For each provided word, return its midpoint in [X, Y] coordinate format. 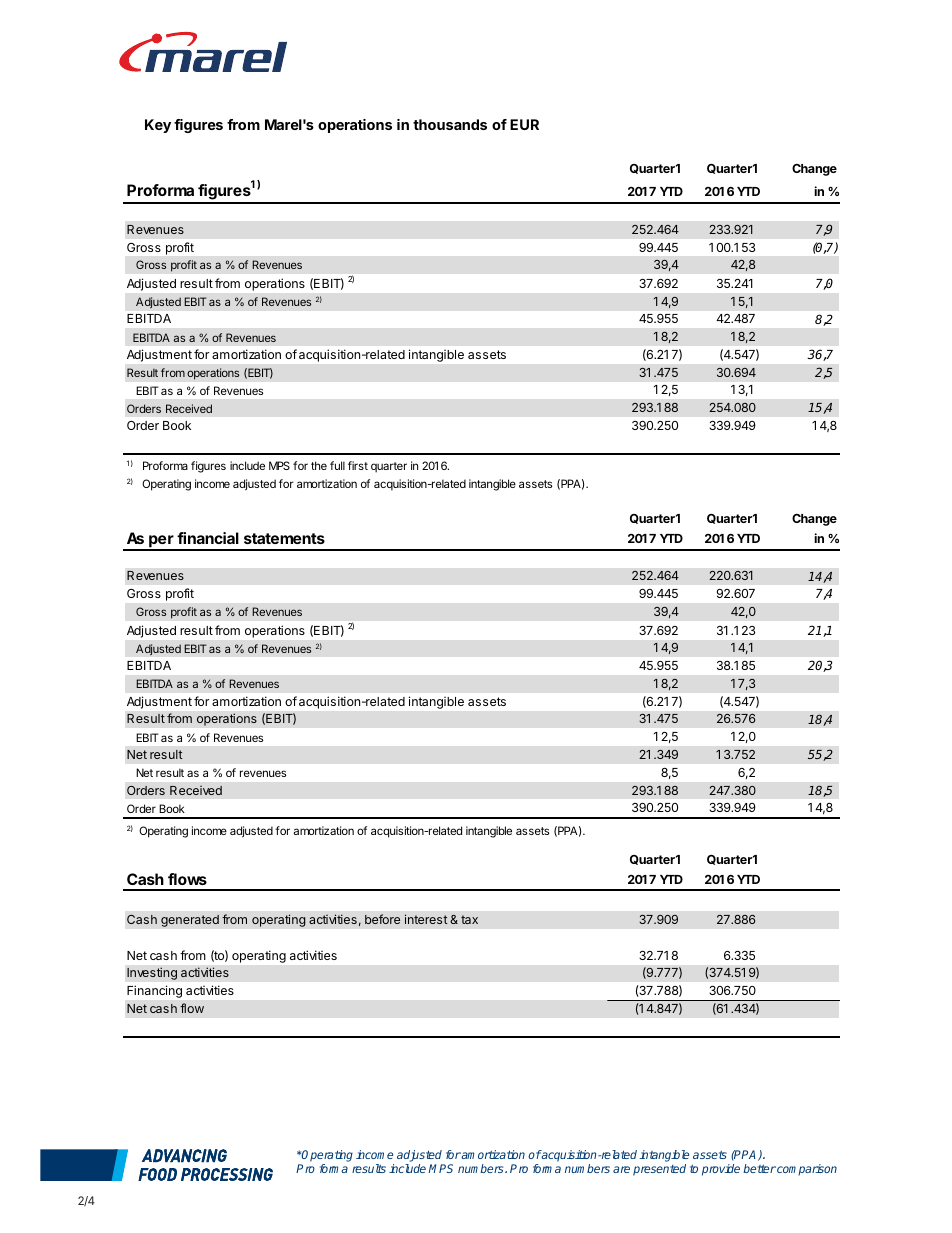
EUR [524, 124]
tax [469, 919]
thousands [450, 124]
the [319, 465]
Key [158, 126]
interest [426, 919]
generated [190, 921]
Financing [154, 991]
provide [721, 1170]
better [759, 1168]
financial [208, 538]
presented [659, 1170]
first [358, 465]
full [337, 465]
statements [284, 538]
